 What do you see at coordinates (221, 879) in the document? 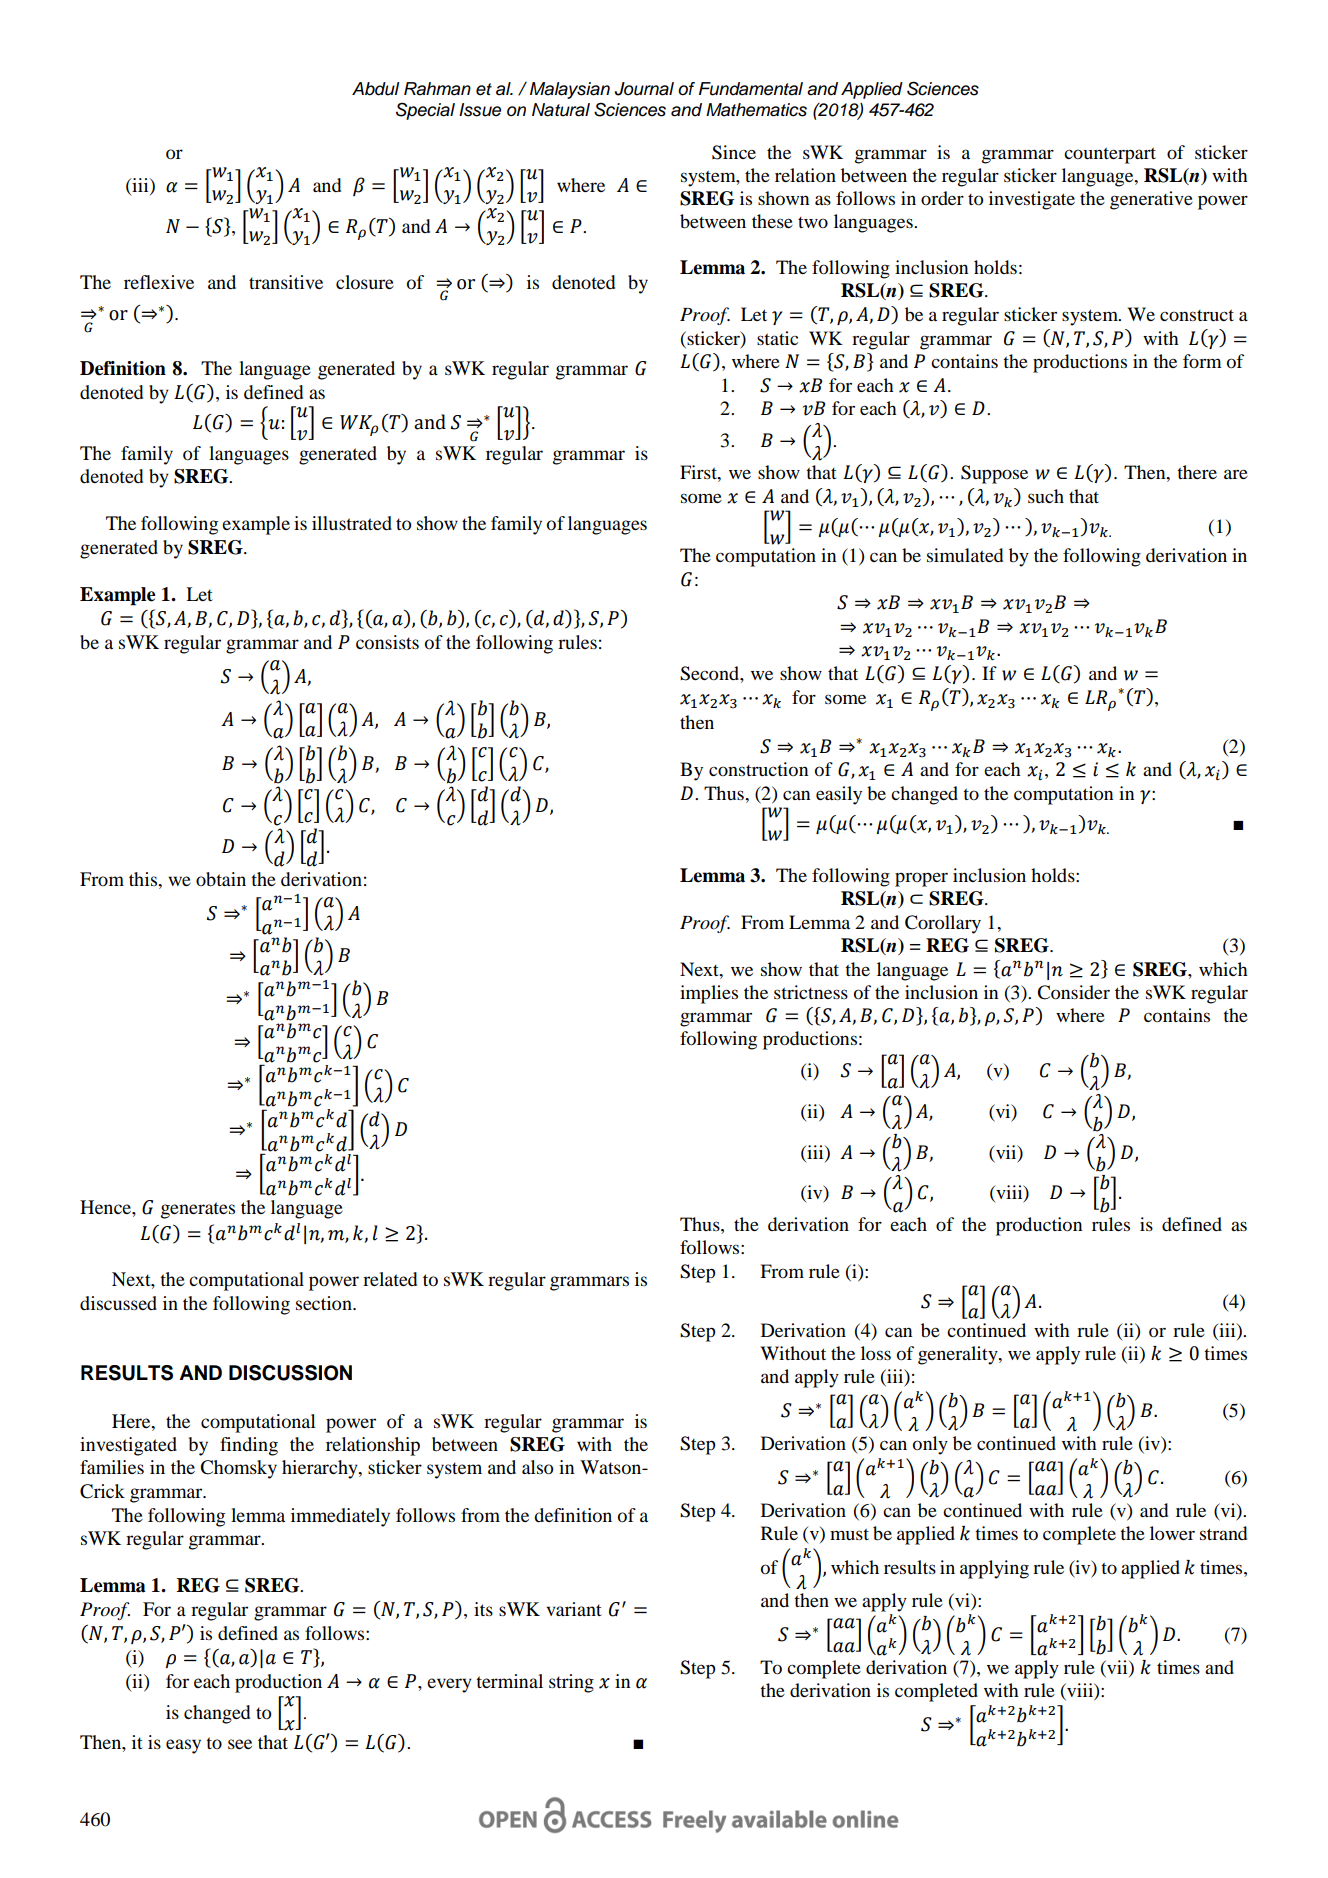
I see `obtain` at bounding box center [221, 879].
